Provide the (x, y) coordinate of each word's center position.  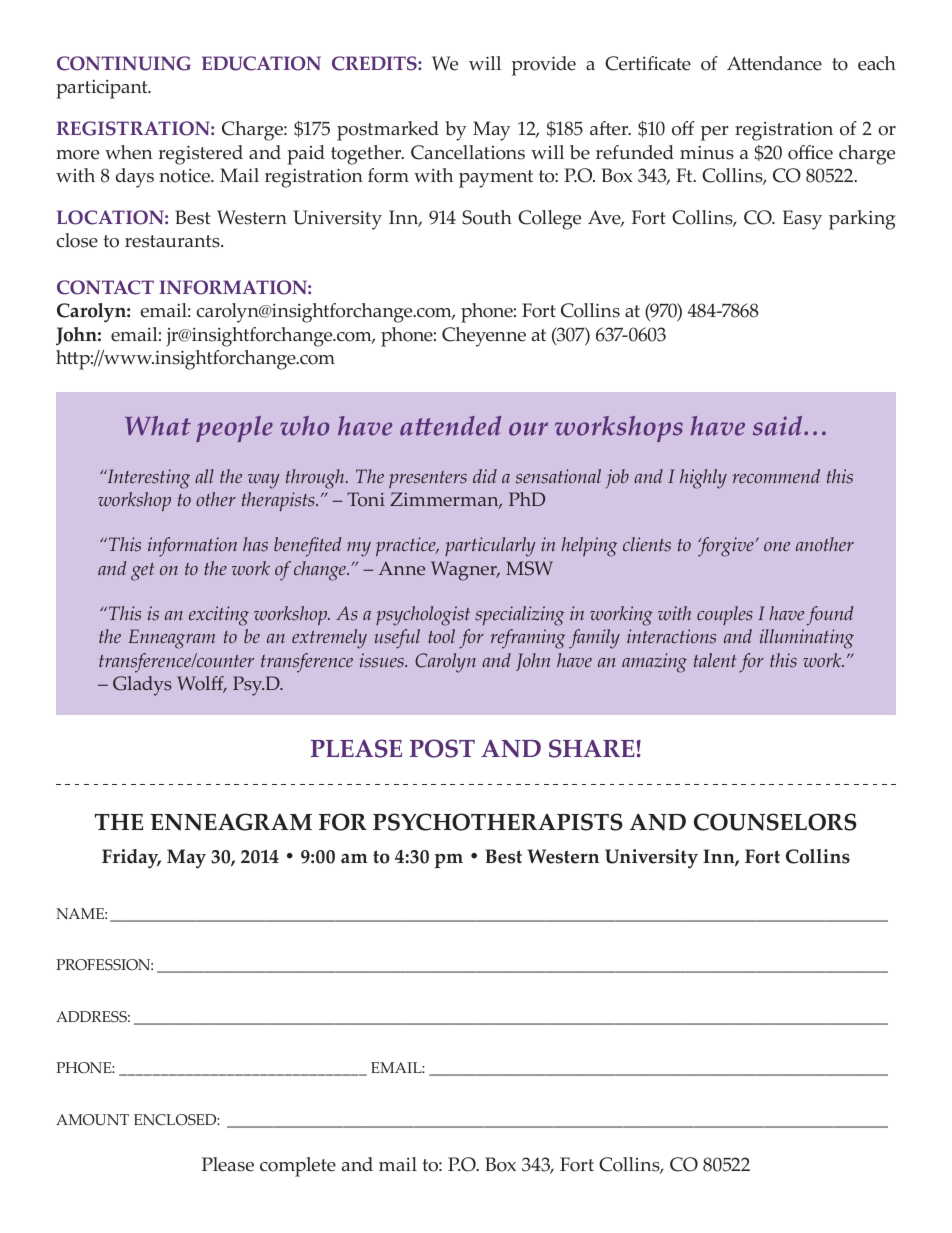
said (779, 426)
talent (715, 660)
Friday (131, 858)
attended (450, 426)
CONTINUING (124, 63)
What (158, 426)
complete (298, 1167)
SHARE (593, 748)
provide (544, 66)
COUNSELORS (775, 822)
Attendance (774, 63)
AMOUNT (92, 1120)
